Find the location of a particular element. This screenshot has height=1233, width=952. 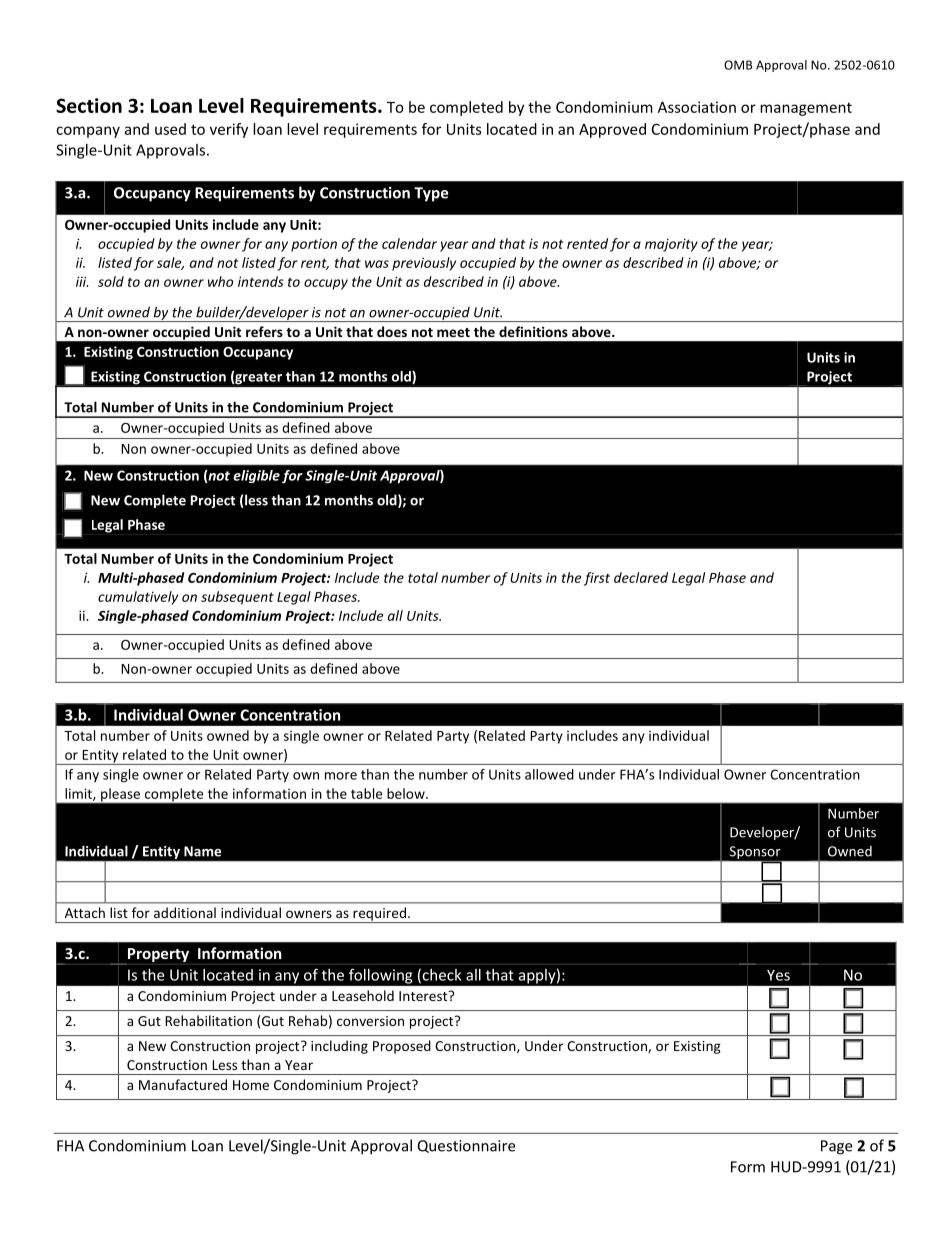

Manufactured is located at coordinates (183, 1084).
